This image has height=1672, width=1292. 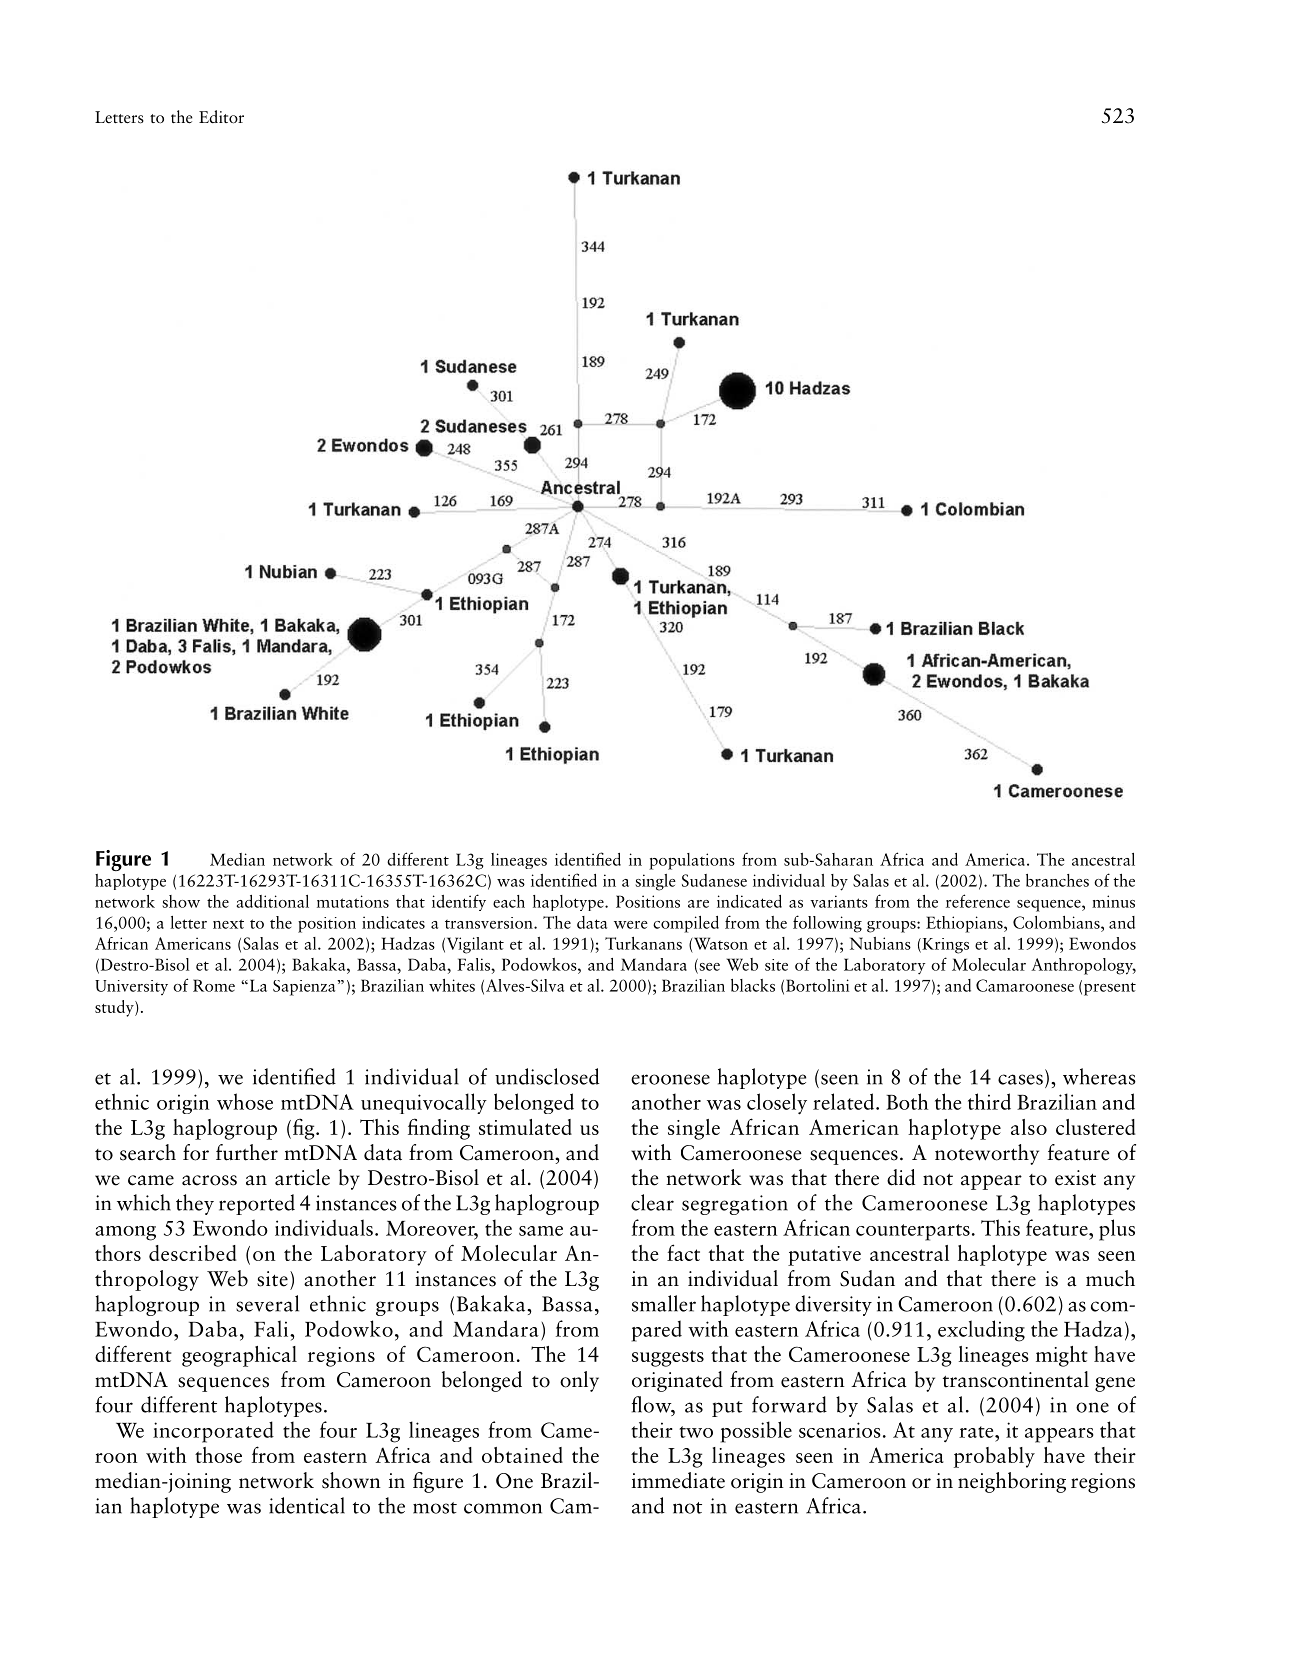 What do you see at coordinates (631, 925) in the image?
I see `were` at bounding box center [631, 925].
